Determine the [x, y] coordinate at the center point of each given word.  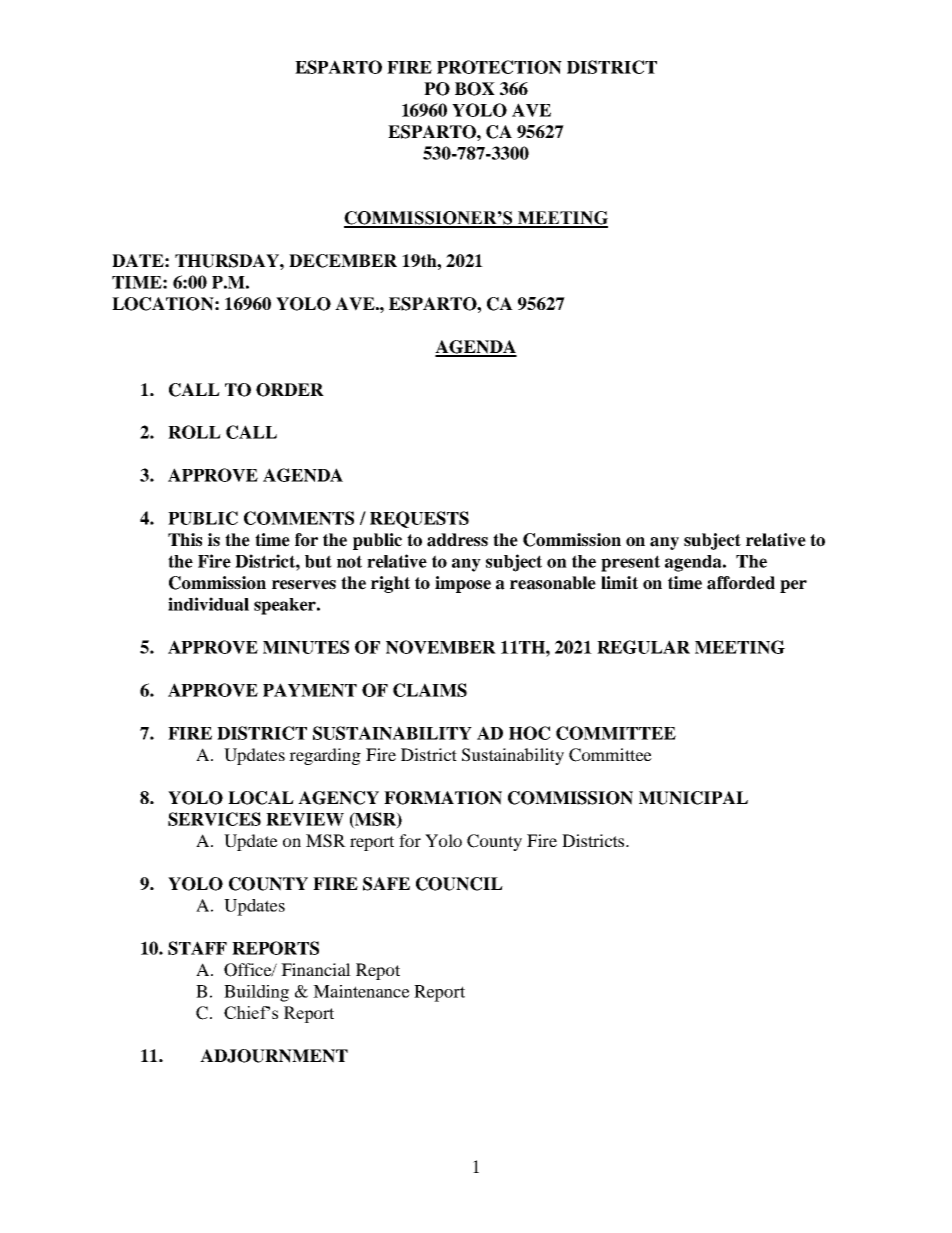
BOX [475, 89]
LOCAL [261, 798]
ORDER [290, 390]
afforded [741, 583]
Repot [378, 971]
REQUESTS [419, 519]
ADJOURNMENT [274, 1056]
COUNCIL [459, 884]
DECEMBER [343, 261]
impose [463, 584]
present [630, 563]
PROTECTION [499, 67]
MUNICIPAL [693, 798]
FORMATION [443, 798]
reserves [304, 585]
